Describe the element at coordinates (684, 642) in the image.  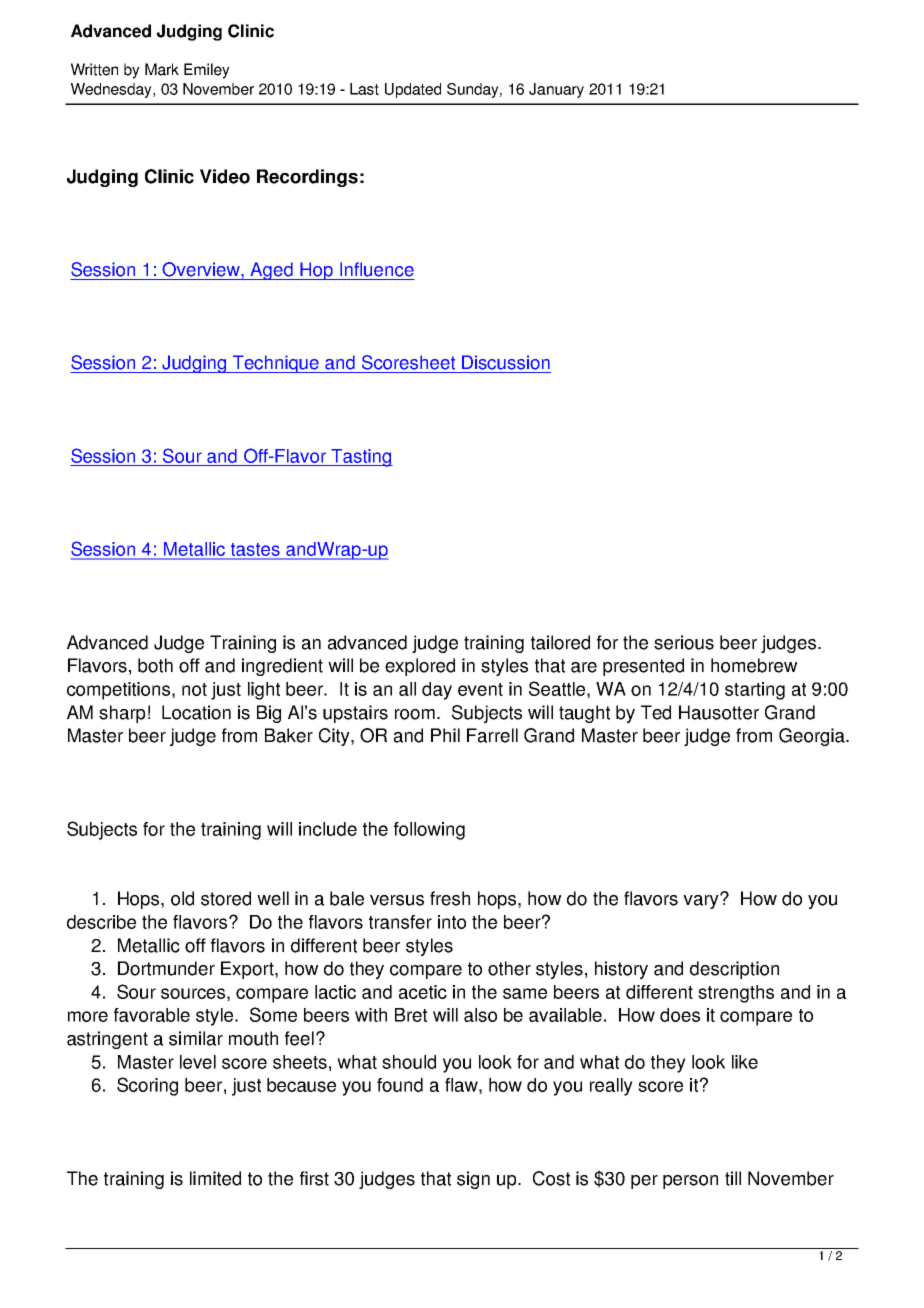
I see `serious` at that location.
